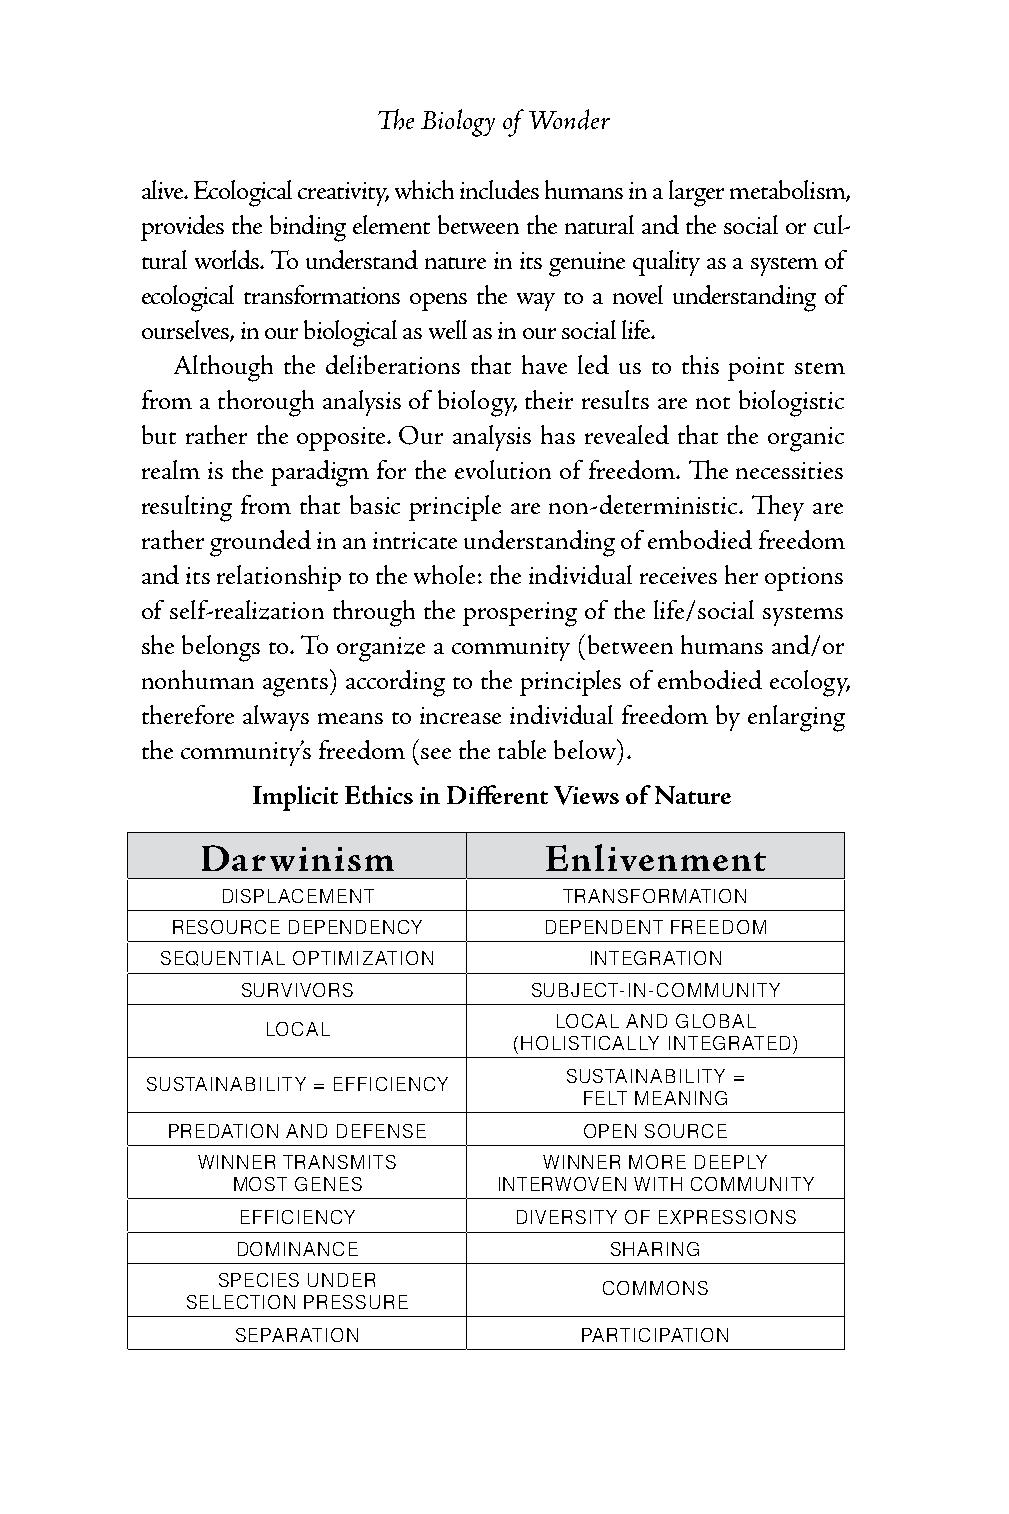 The width and height of the image is (1009, 1514). What do you see at coordinates (182, 228) in the image?
I see `provides` at bounding box center [182, 228].
